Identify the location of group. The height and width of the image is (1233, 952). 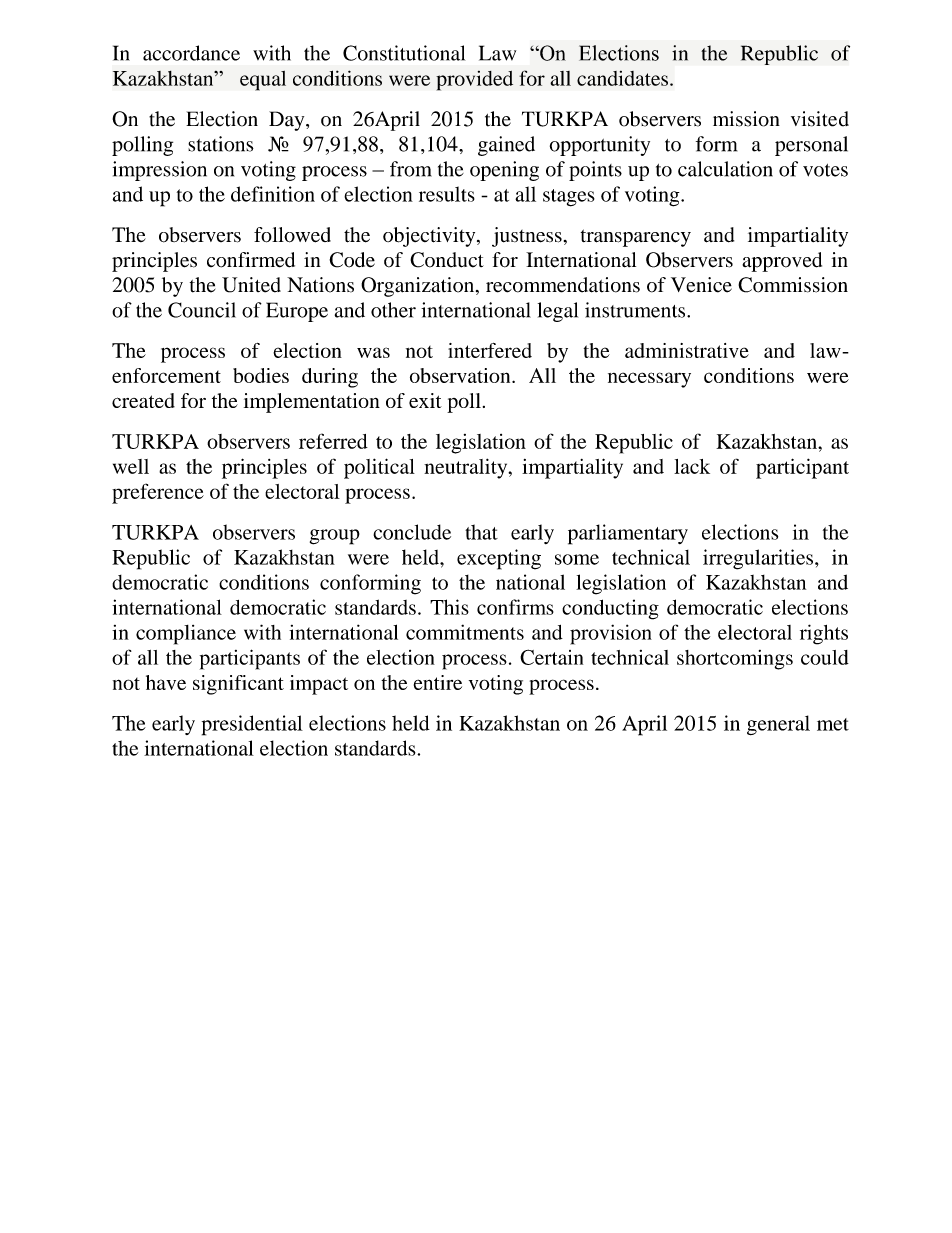
(335, 537).
